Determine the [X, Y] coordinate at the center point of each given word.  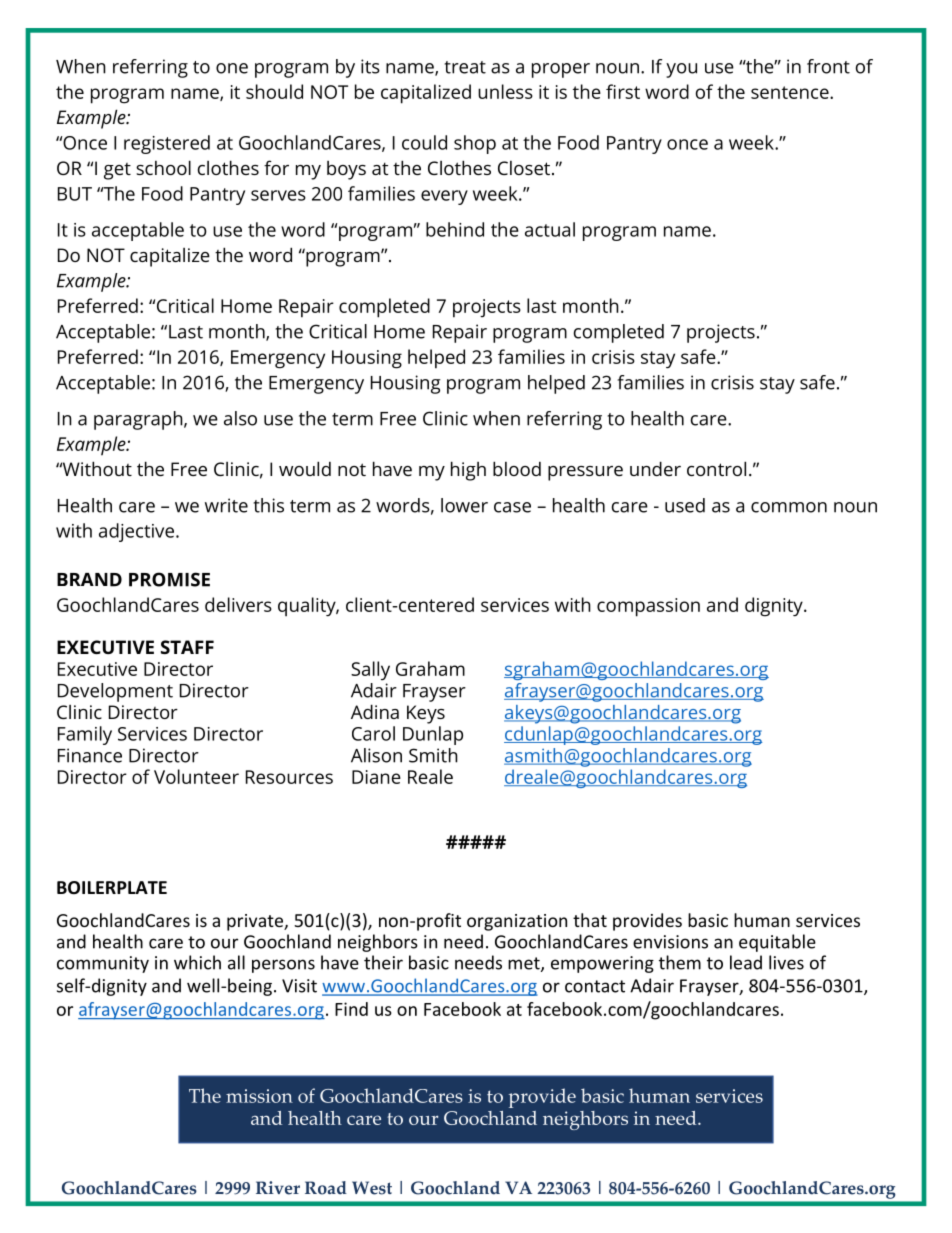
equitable [777, 943]
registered [167, 144]
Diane [376, 777]
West [372, 1188]
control [716, 468]
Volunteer [196, 776]
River [278, 1188]
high [468, 471]
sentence [791, 92]
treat [465, 67]
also [240, 418]
